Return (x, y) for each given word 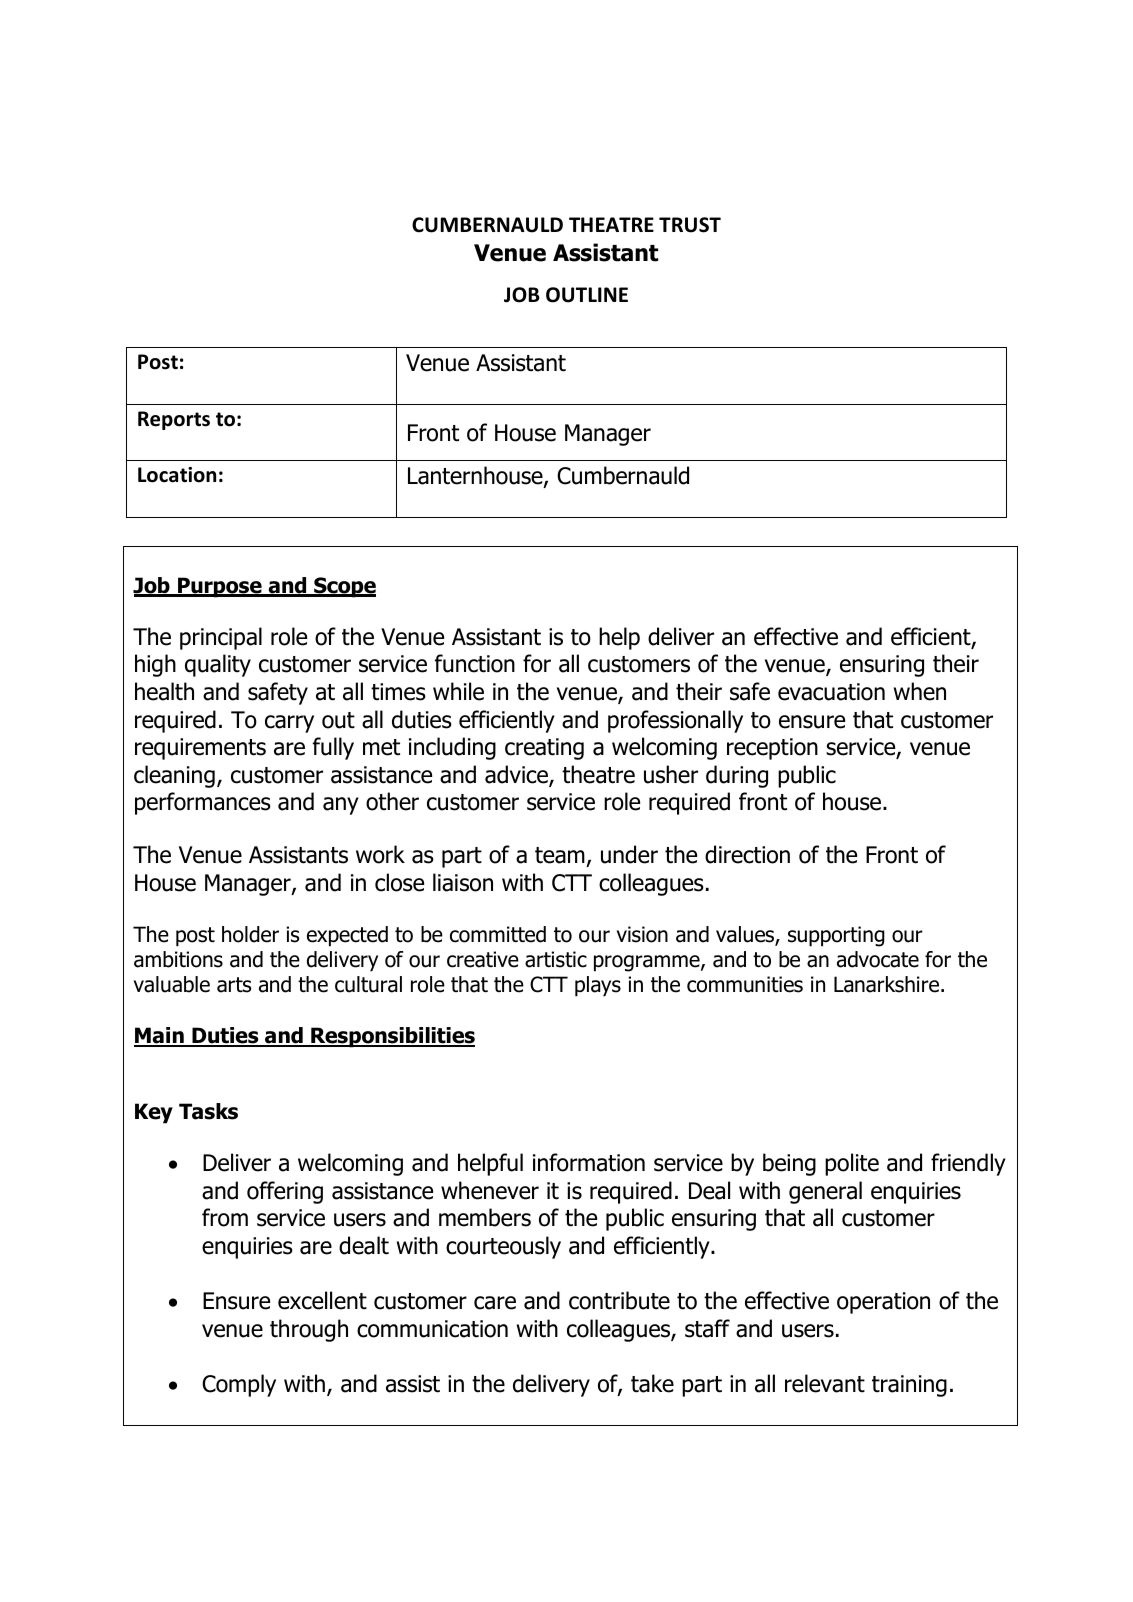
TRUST (690, 225)
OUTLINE (587, 295)
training (909, 1386)
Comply (239, 1385)
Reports (174, 420)
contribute (619, 1300)
